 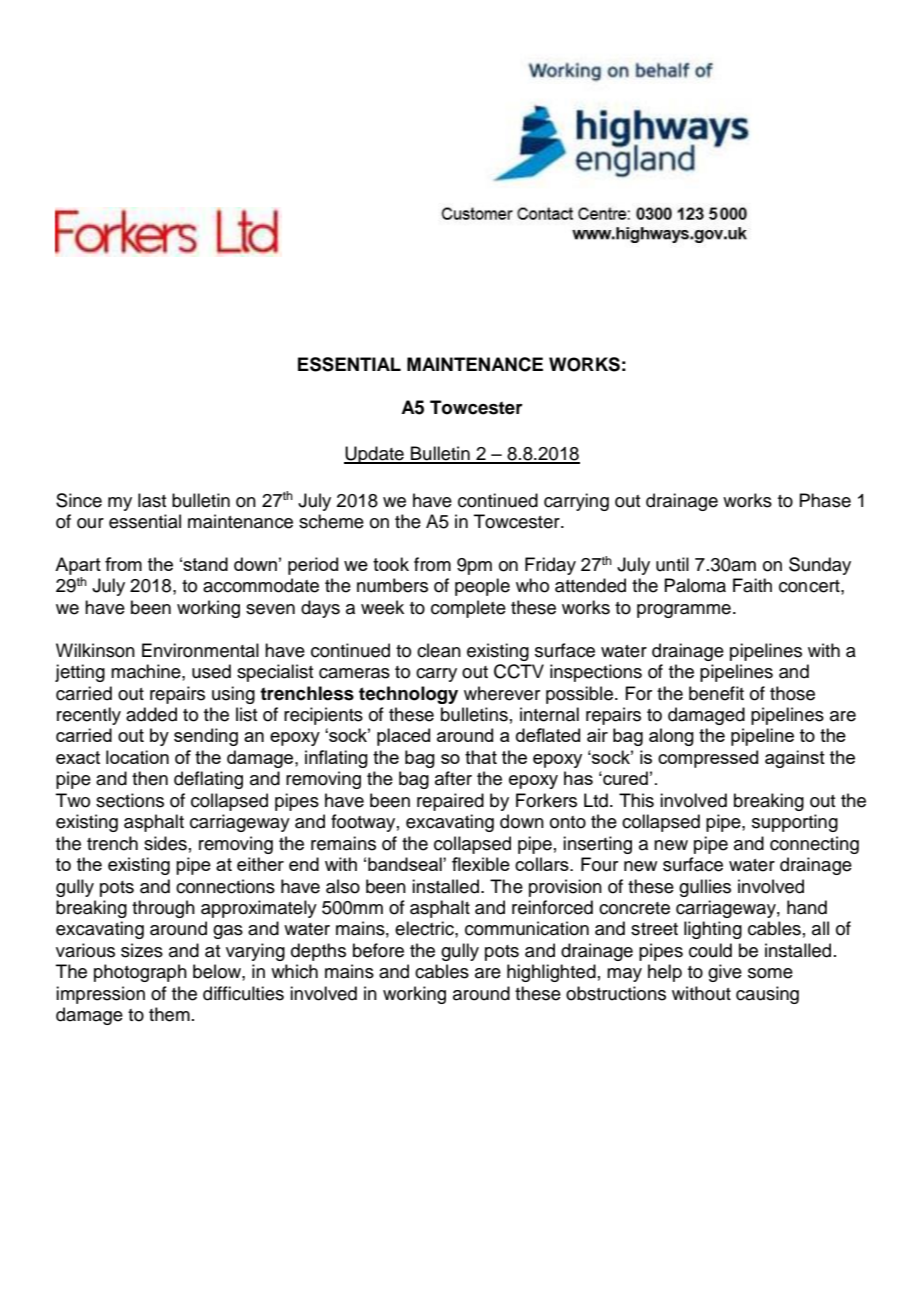 I want to click on last, so click(x=152, y=500).
